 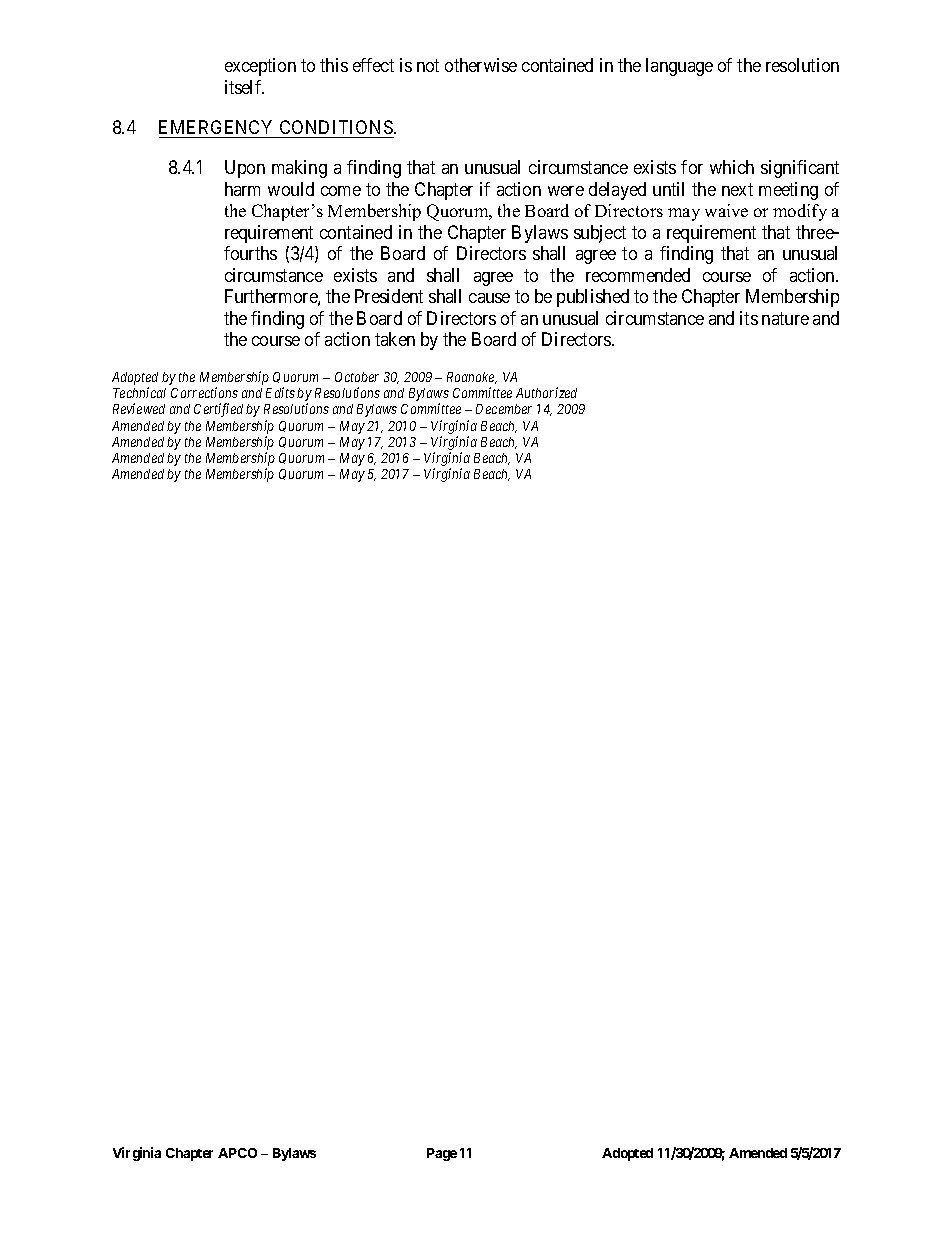 What do you see at coordinates (504, 409) in the screenshot?
I see `December` at bounding box center [504, 409].
